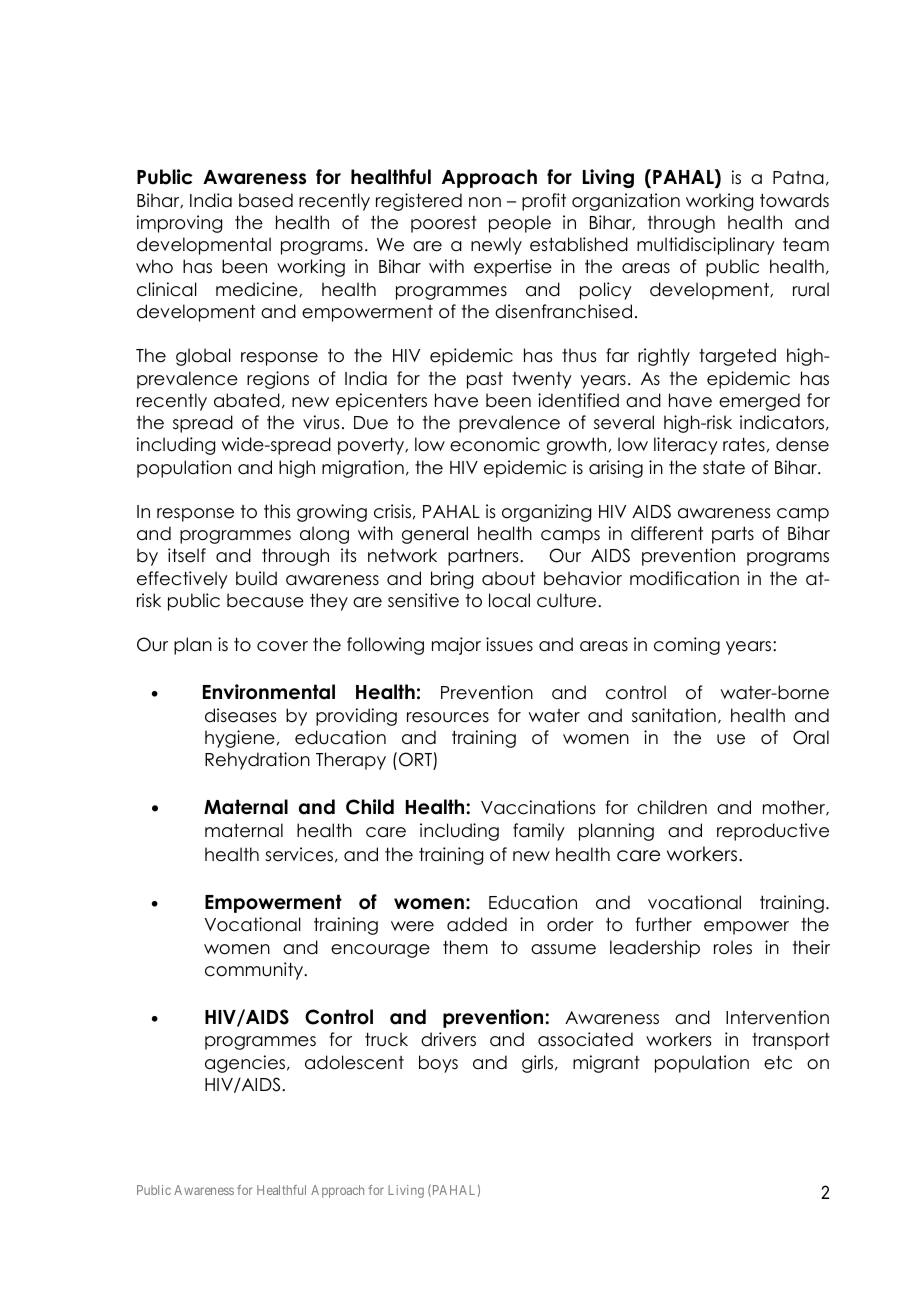 The height and width of the screenshot is (1308, 924). I want to click on based, so click(266, 200).
